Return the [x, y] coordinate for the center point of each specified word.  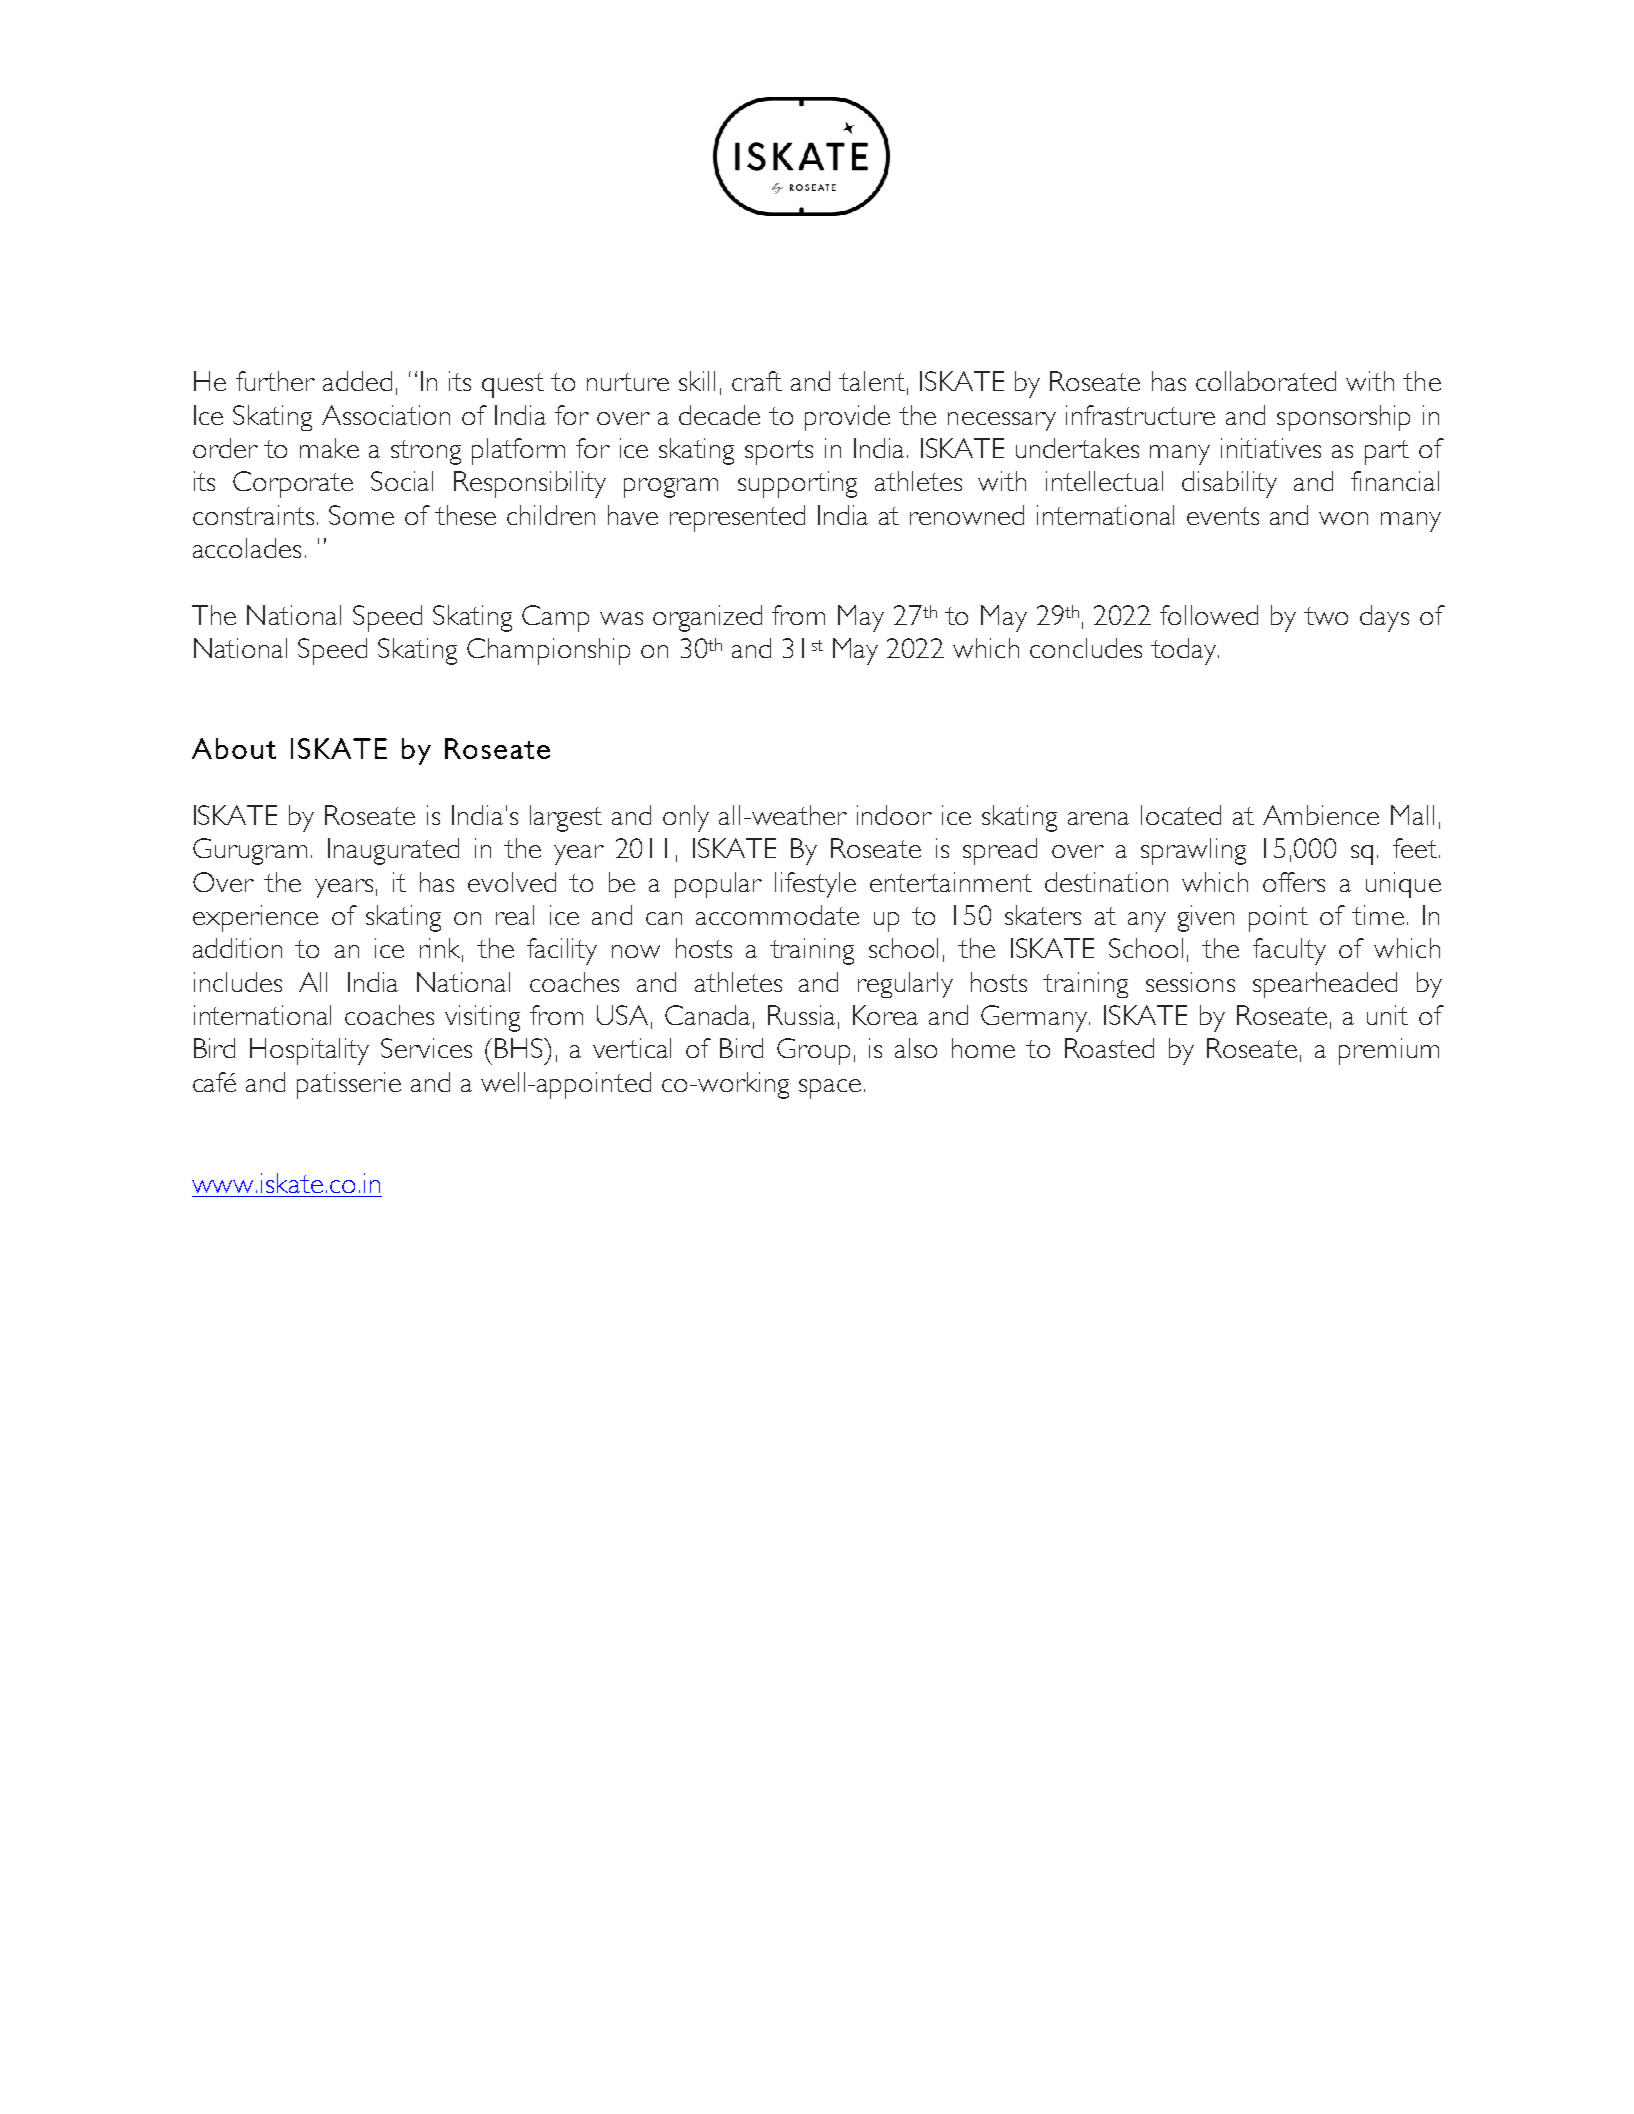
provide [847, 418]
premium [1389, 1051]
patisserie [349, 1085]
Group [813, 1051]
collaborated [1266, 381]
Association [386, 415]
